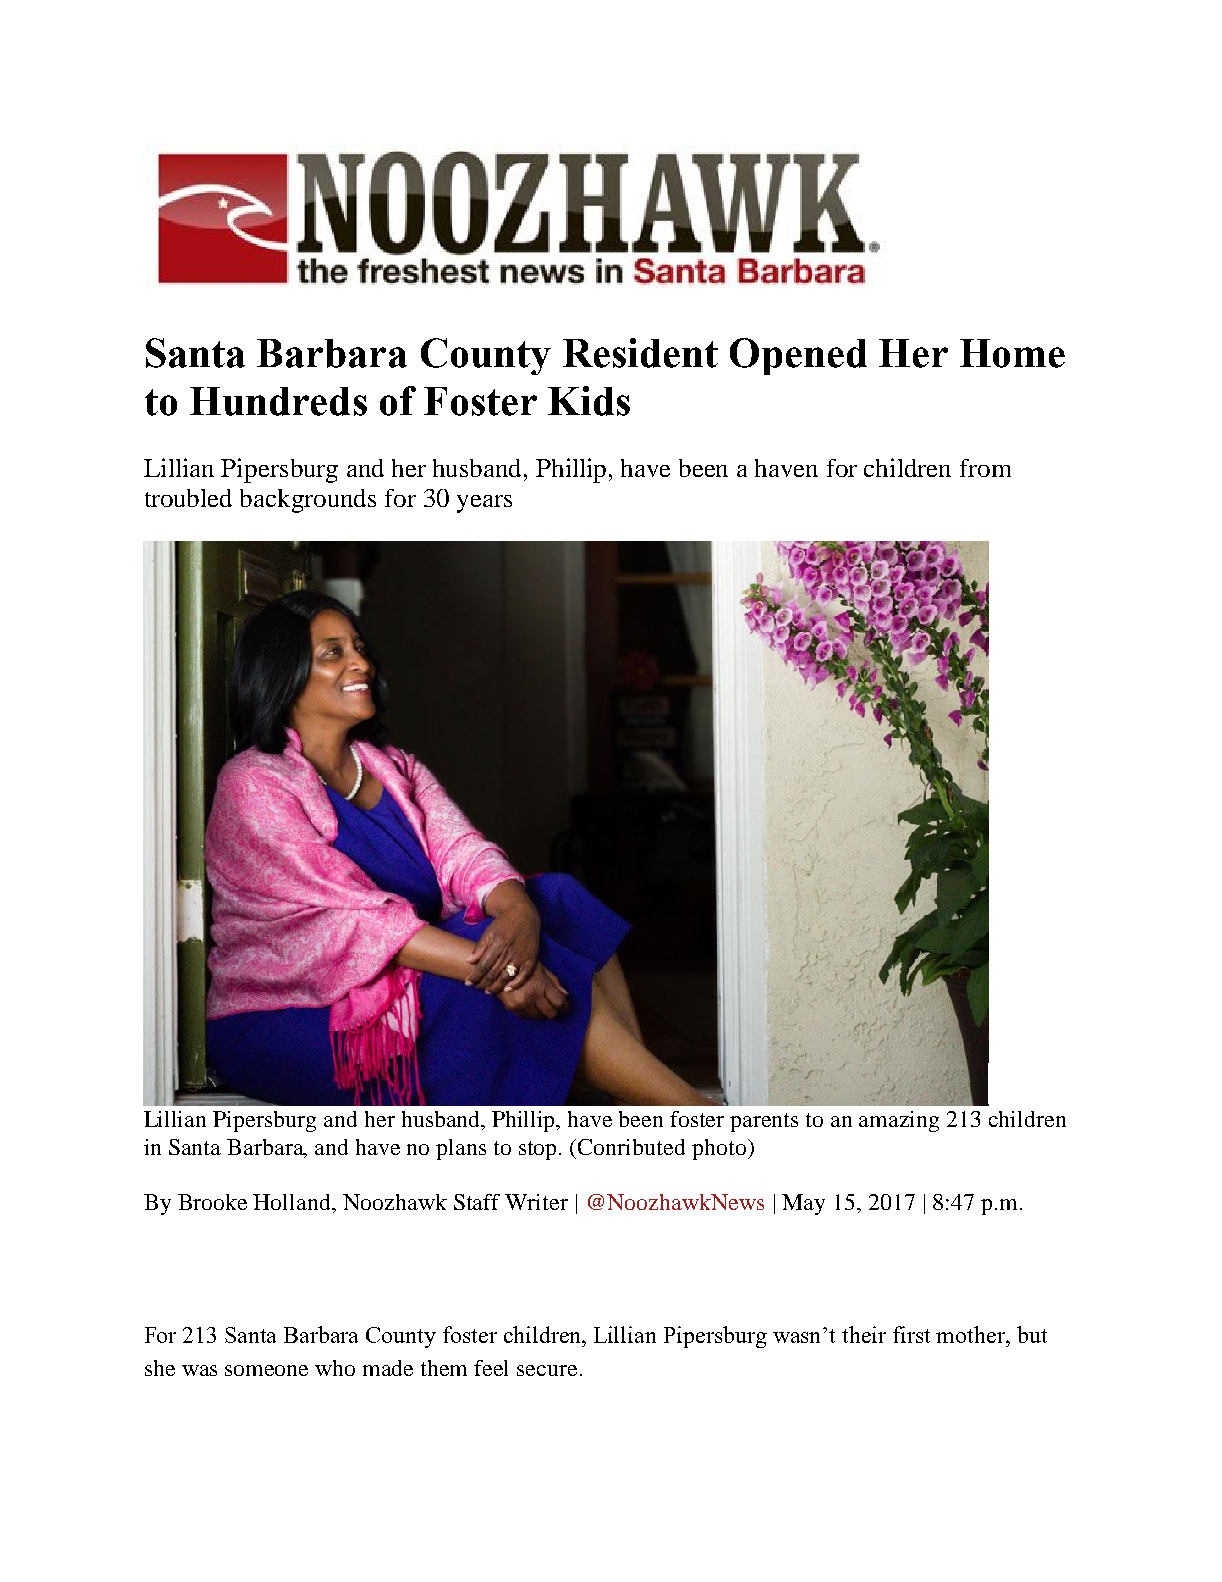  I want to click on Kids, so click(589, 401).
